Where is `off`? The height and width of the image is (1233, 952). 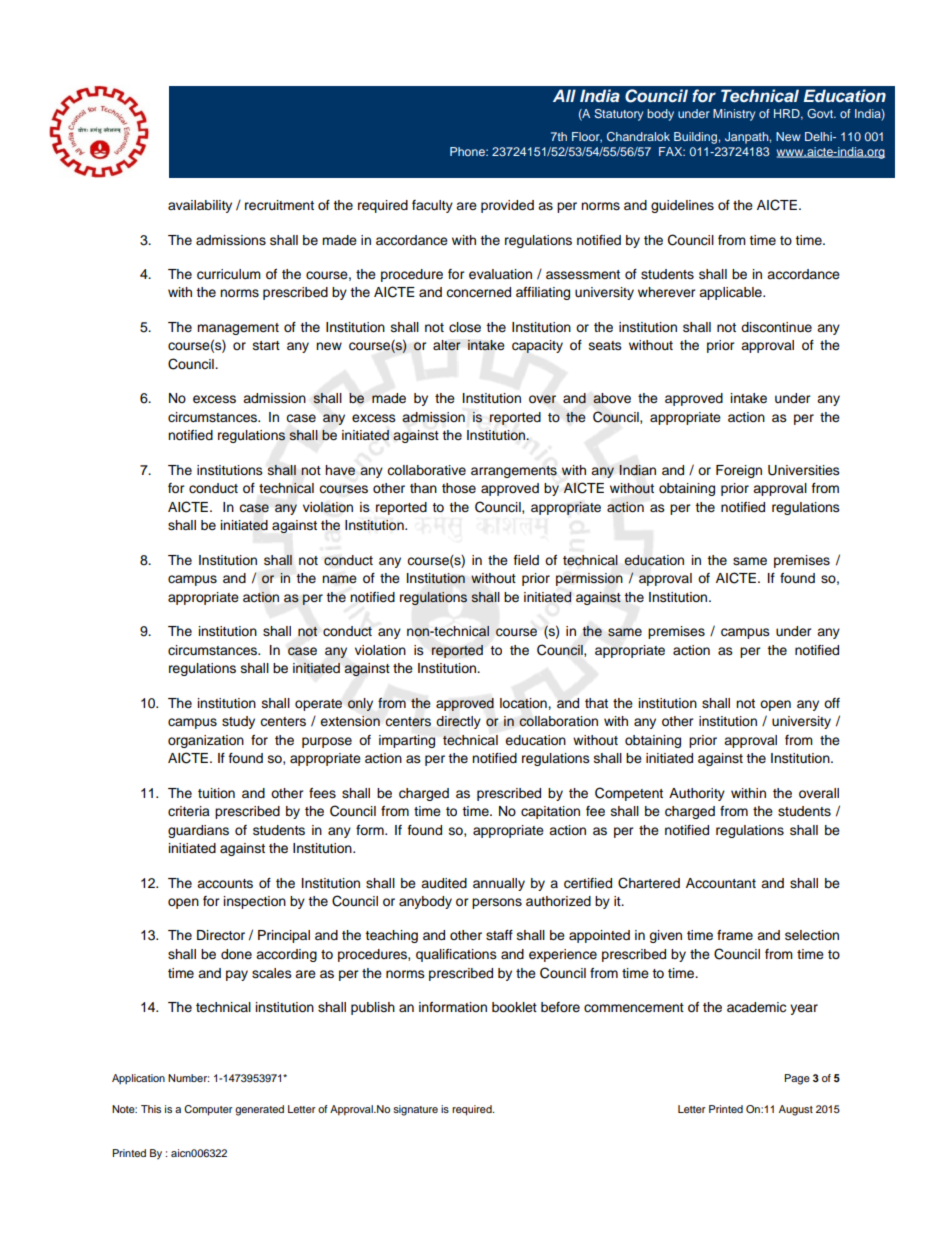 off is located at coordinates (832, 703).
